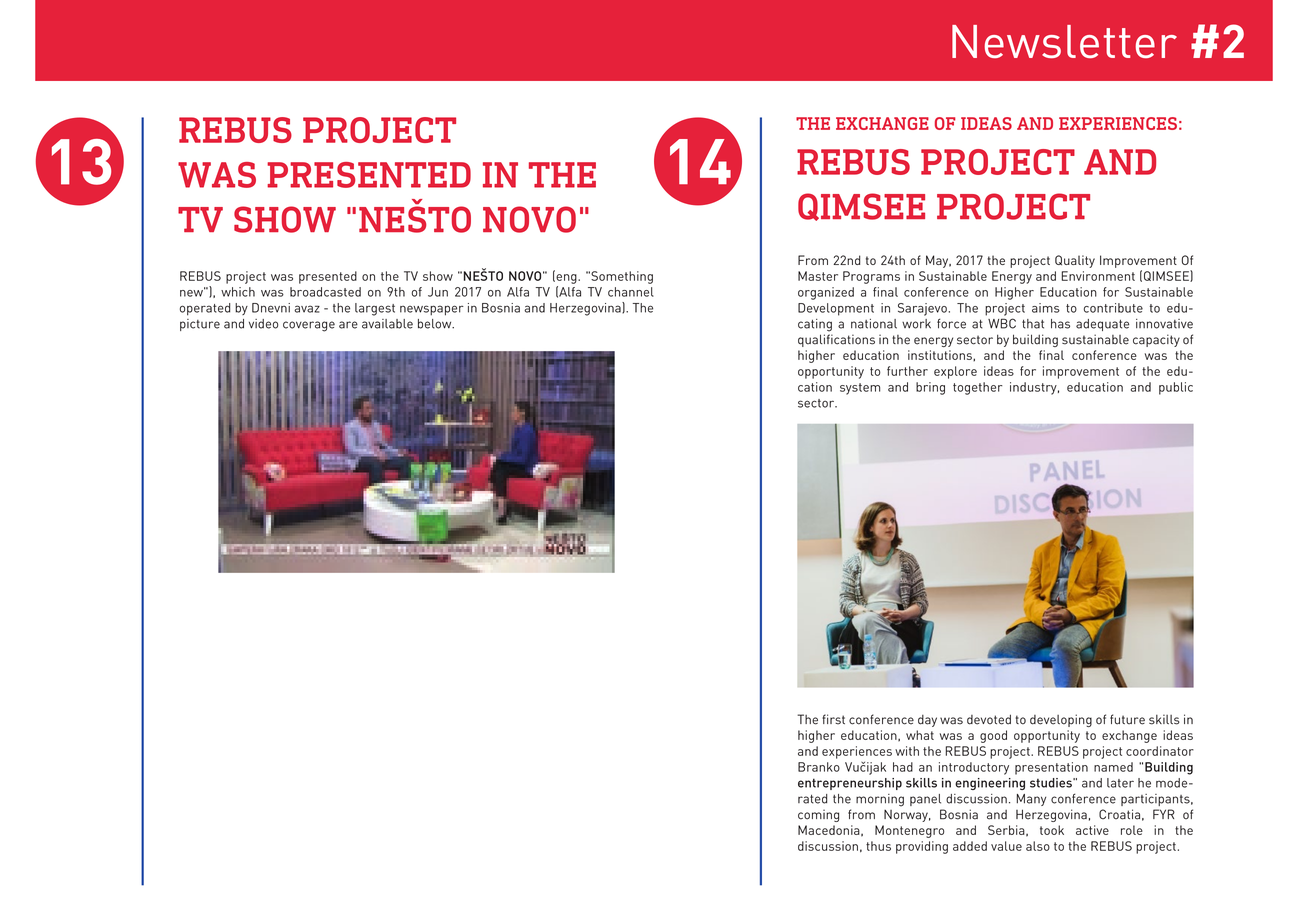 The height and width of the screenshot is (924, 1308). I want to click on bring, so click(930, 388).
